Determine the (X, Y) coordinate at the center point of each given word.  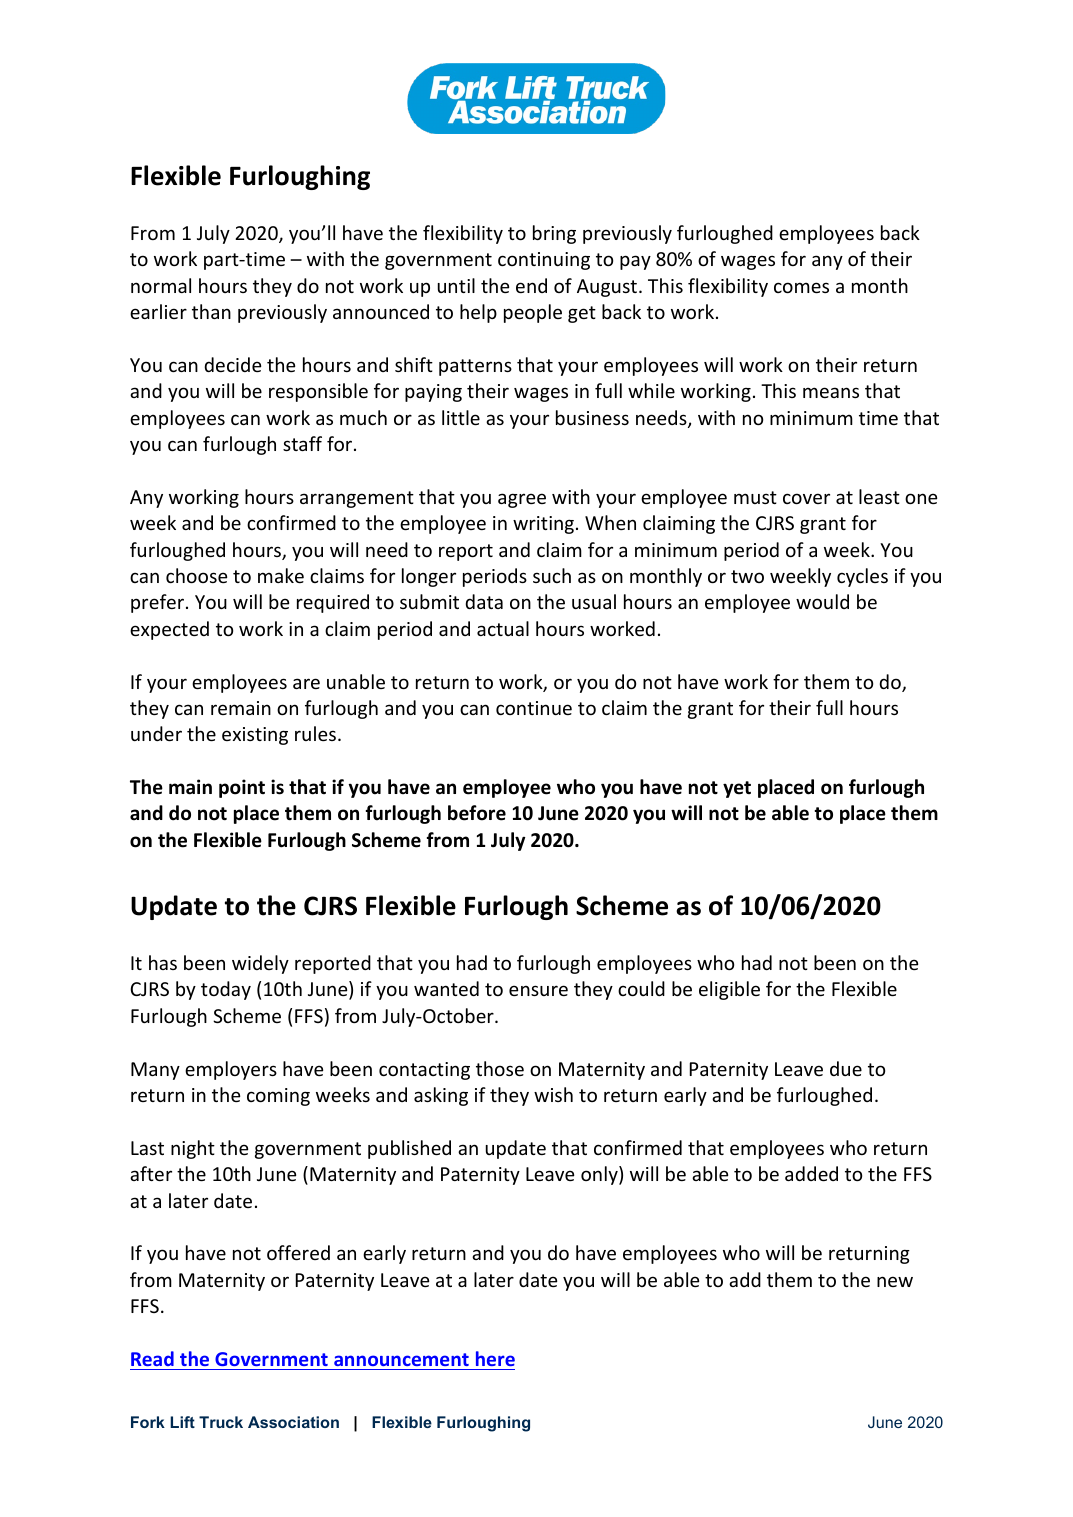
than (211, 311)
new (895, 1281)
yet (737, 789)
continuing (544, 261)
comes (801, 287)
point (242, 788)
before (477, 813)
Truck (221, 1422)
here (495, 1358)
